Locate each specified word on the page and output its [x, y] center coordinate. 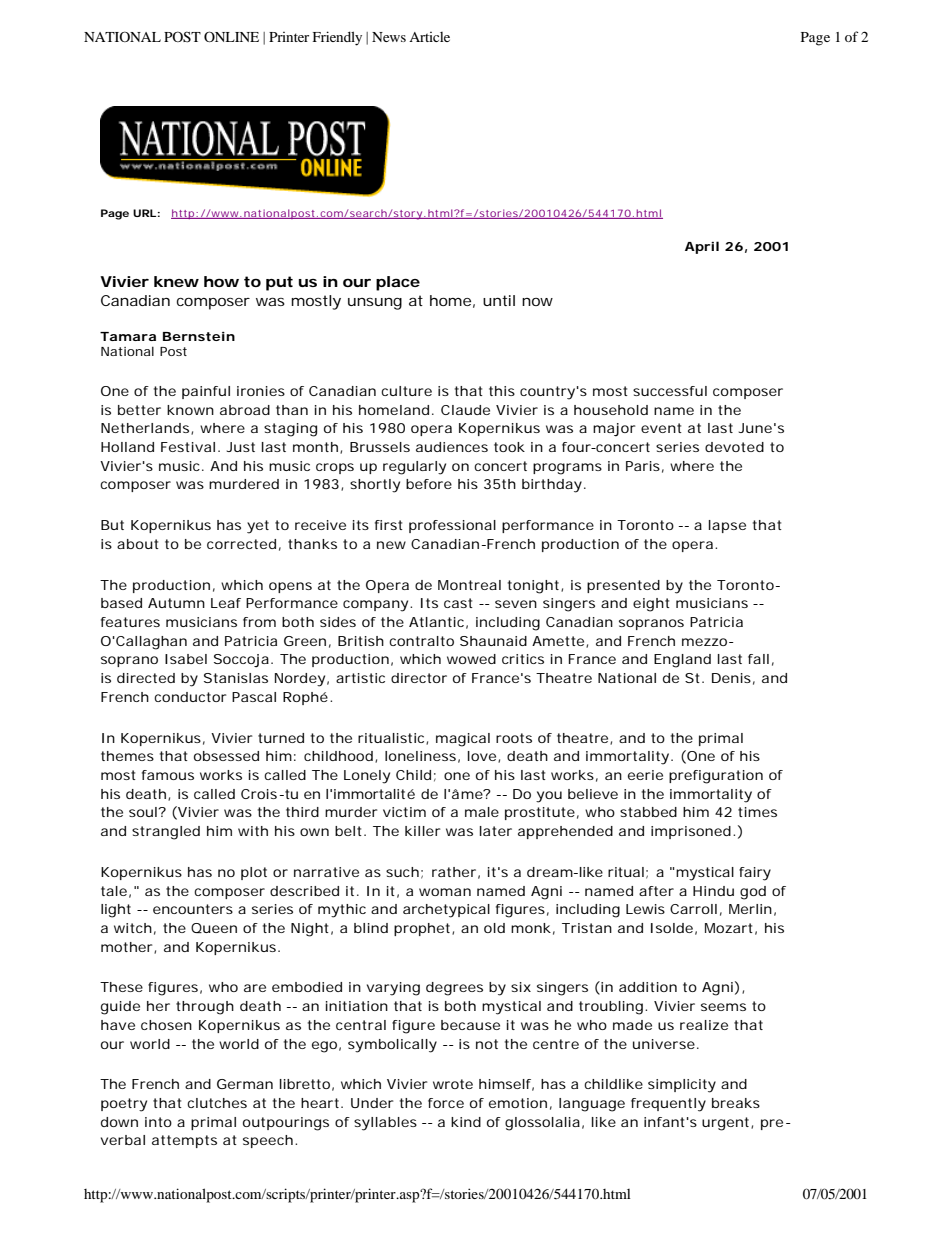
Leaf [226, 603]
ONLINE [231, 36]
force [446, 1103]
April [702, 247]
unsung [375, 304]
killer [423, 831]
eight [651, 605]
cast [458, 603]
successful [670, 391]
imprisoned [691, 832]
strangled [166, 833]
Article [429, 37]
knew [176, 281]
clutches [217, 1103]
